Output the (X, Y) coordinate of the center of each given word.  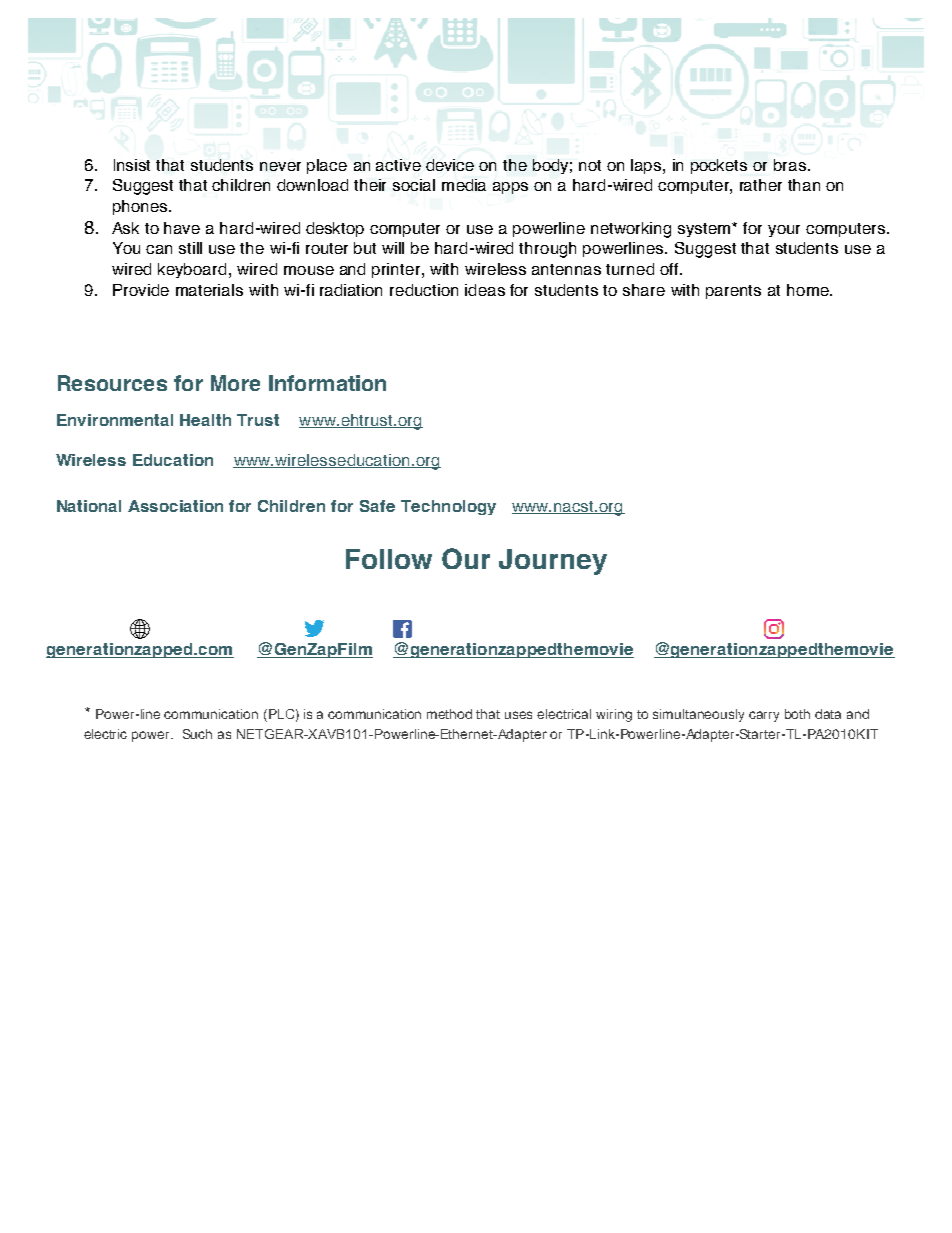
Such (197, 734)
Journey (553, 562)
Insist (132, 165)
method (449, 714)
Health (205, 420)
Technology (448, 507)
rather (761, 185)
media (464, 185)
